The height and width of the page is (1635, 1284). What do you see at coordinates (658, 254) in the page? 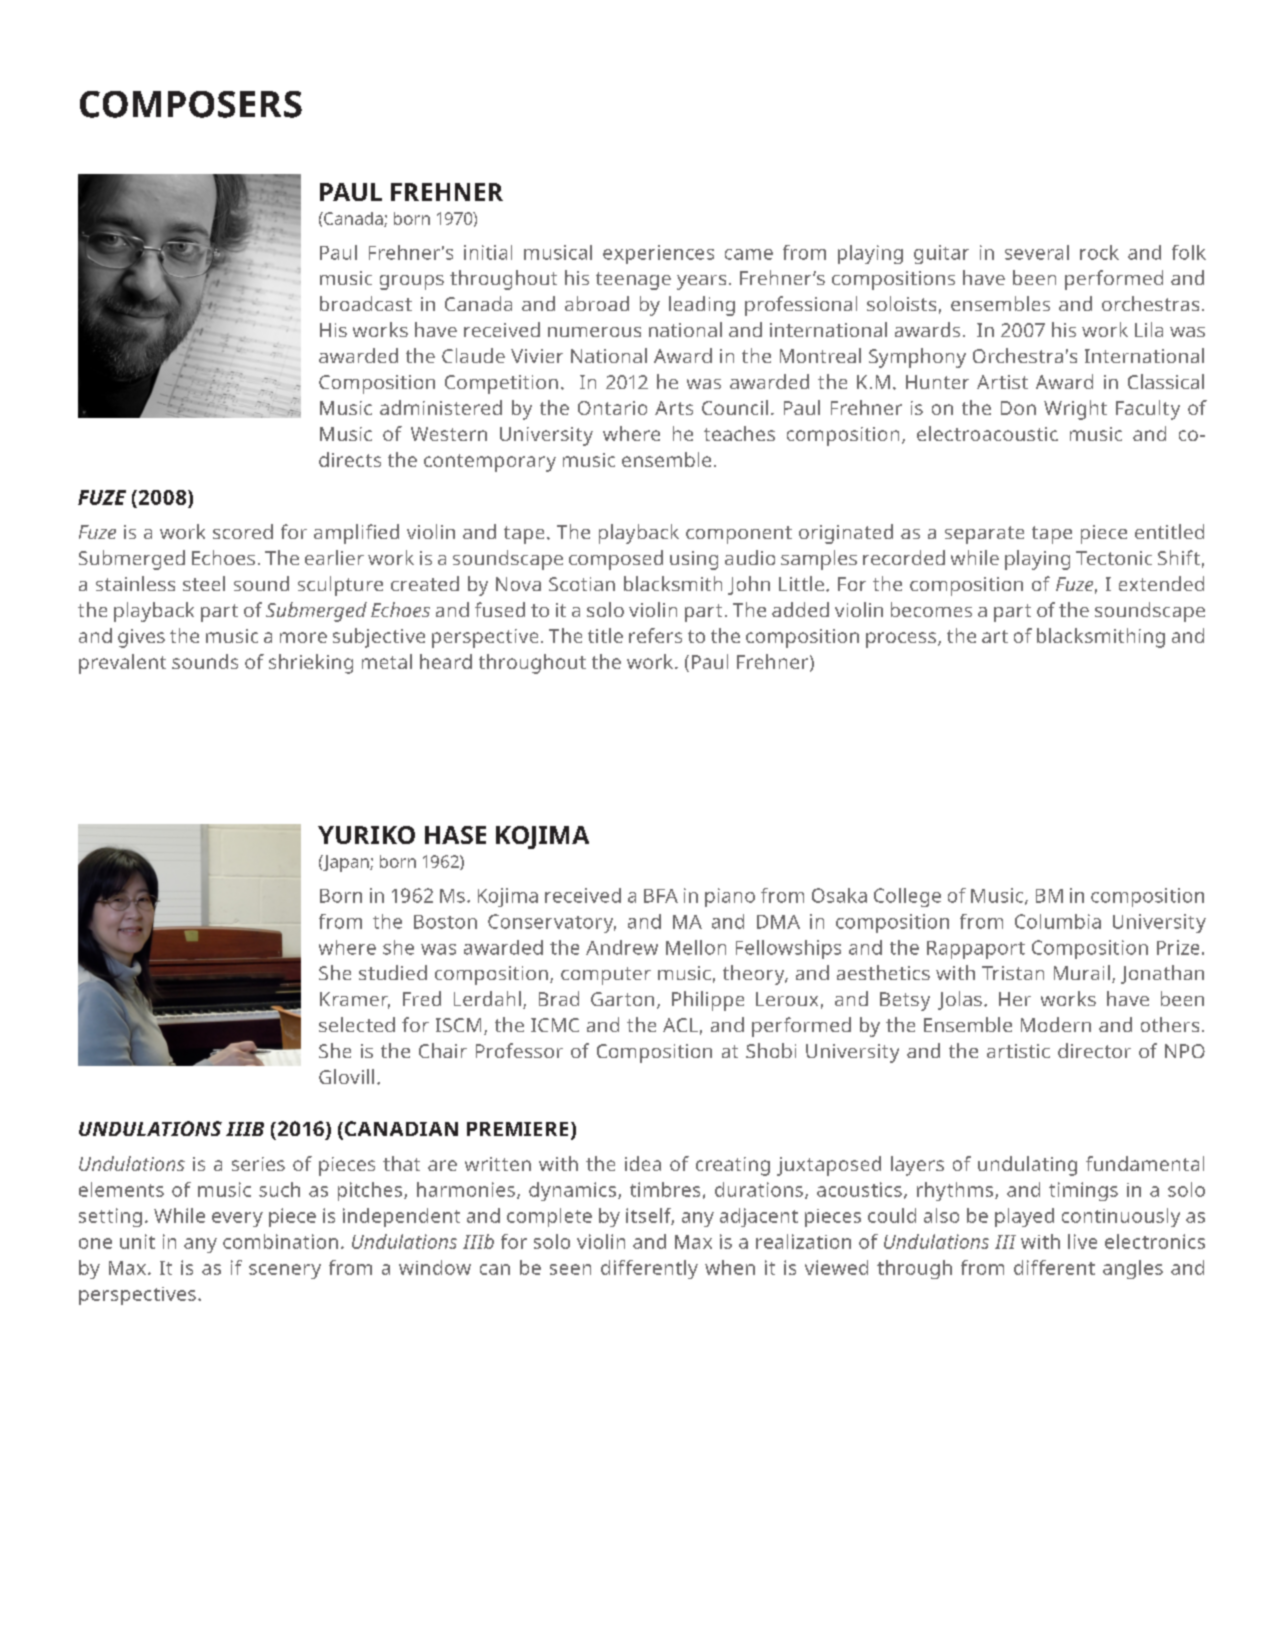
I see `experiences` at bounding box center [658, 254].
